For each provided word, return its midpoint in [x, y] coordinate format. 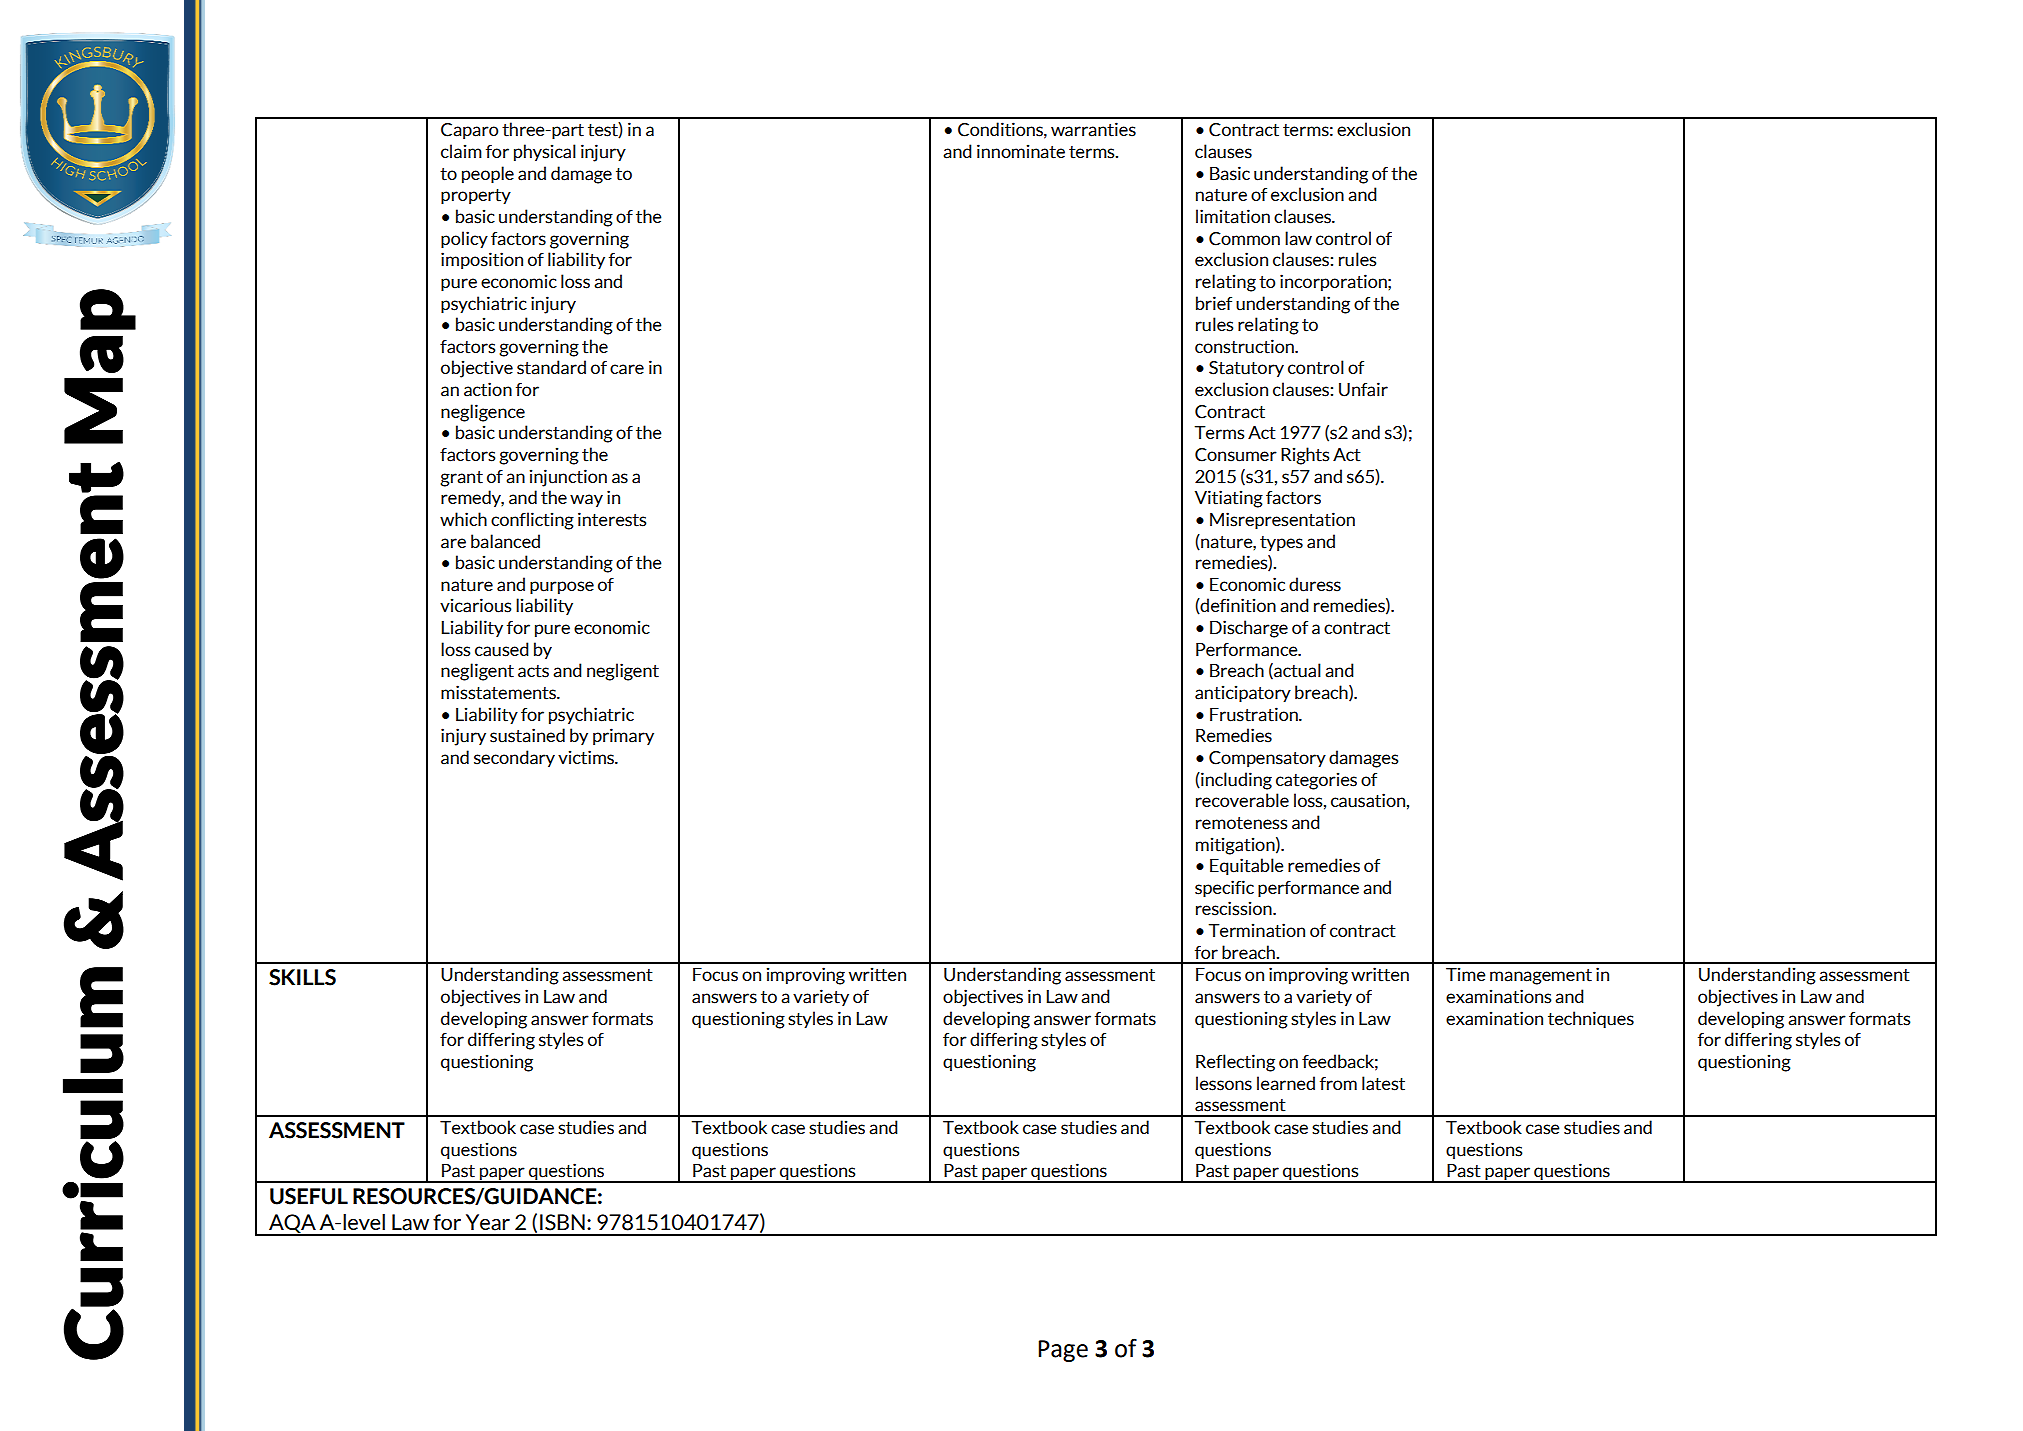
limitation [1233, 216]
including [1235, 781]
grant [461, 479]
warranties [1093, 129]
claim [461, 151]
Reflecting [1235, 1063]
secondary [514, 758]
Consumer [1236, 455]
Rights [1305, 456]
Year [488, 1222]
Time [1466, 974]
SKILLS [302, 977]
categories [1316, 781]
